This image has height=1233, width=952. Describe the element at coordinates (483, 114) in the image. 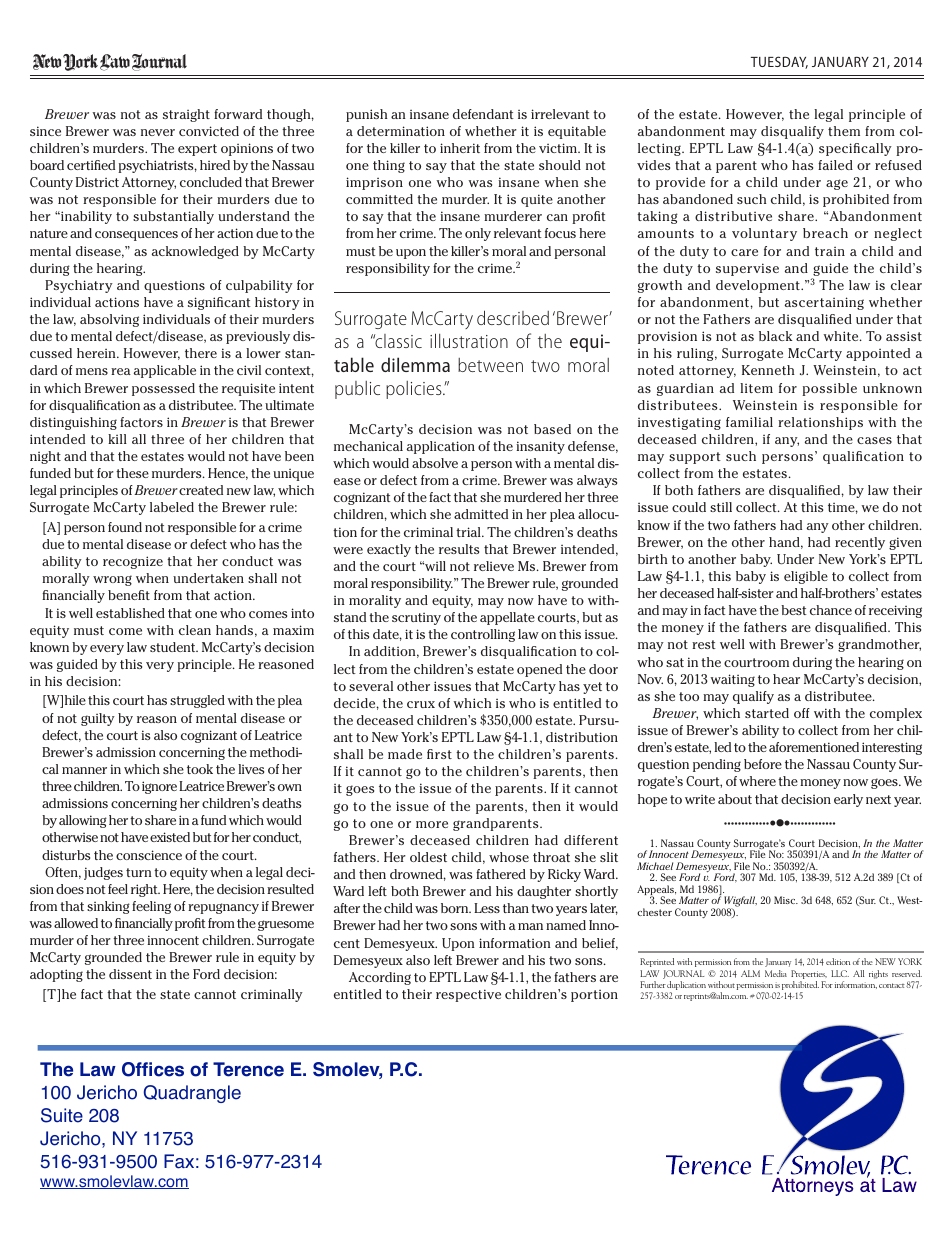

I see `defendant` at that location.
